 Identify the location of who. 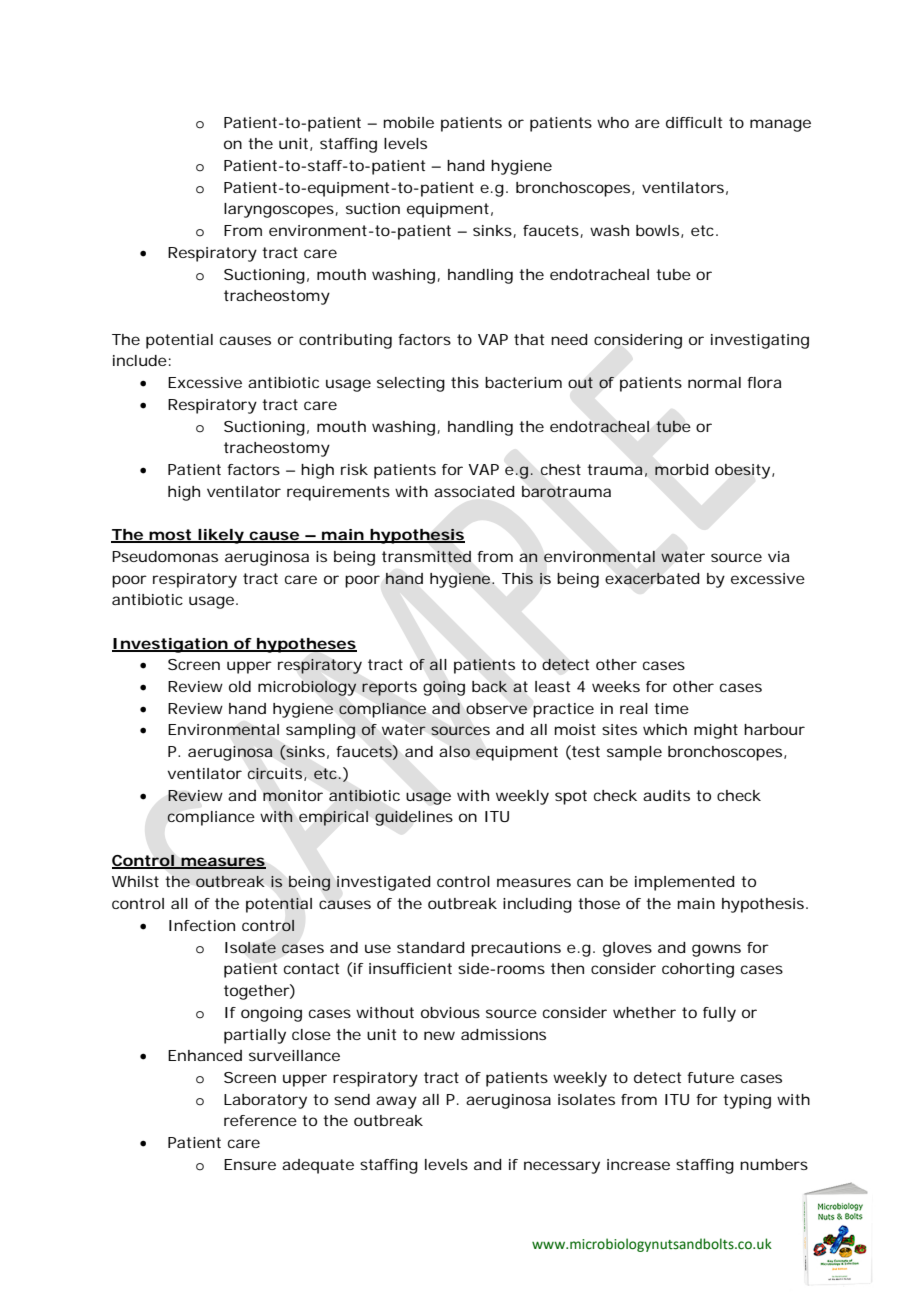
(613, 122).
